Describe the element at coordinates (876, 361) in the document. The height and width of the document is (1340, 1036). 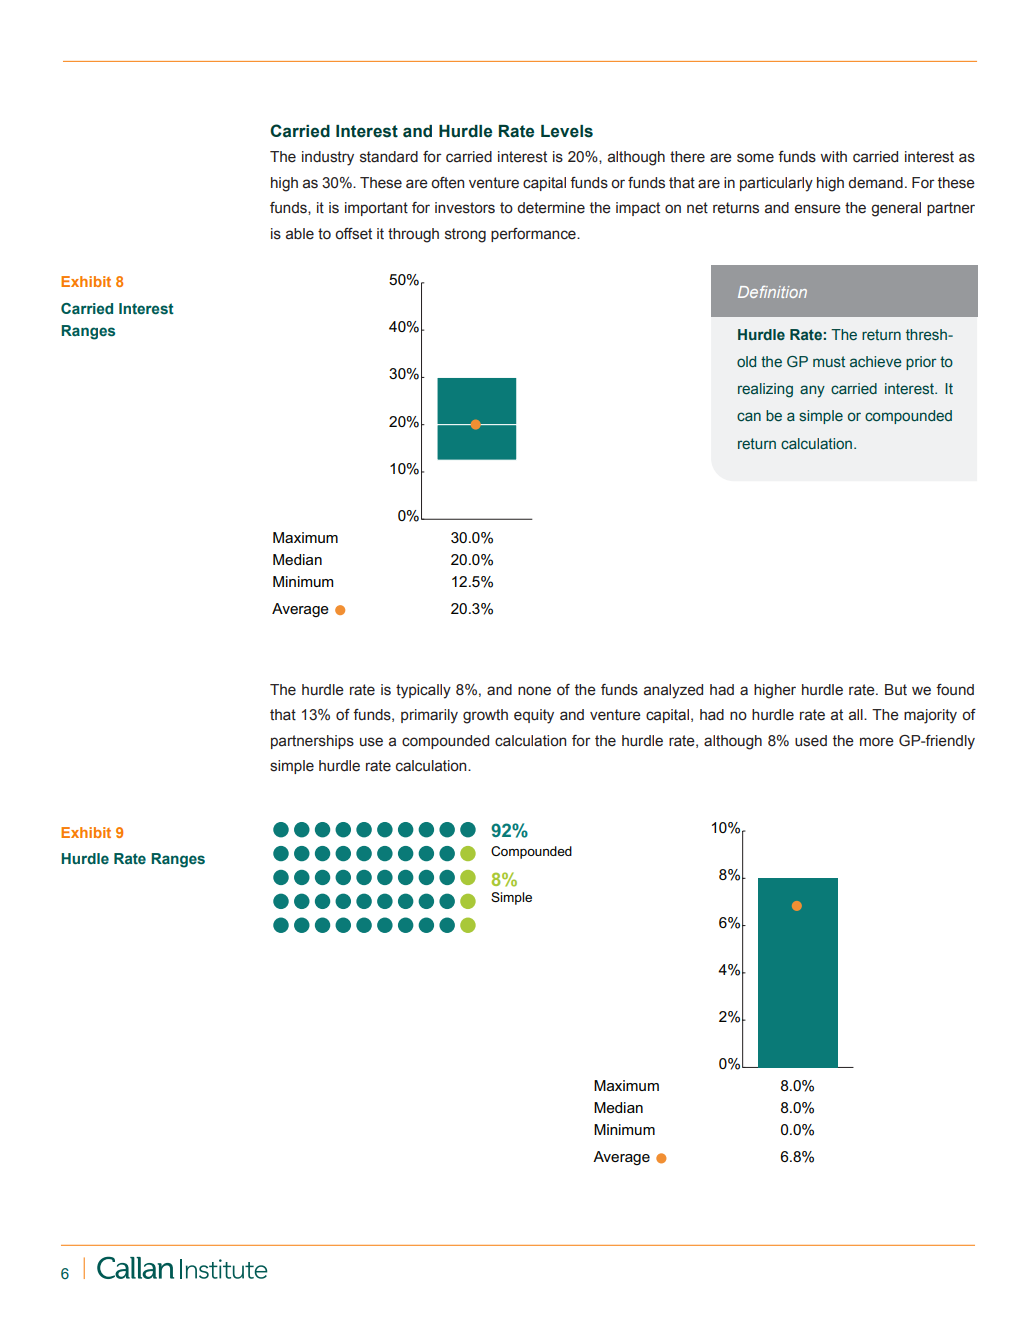
I see `achieve` at that location.
